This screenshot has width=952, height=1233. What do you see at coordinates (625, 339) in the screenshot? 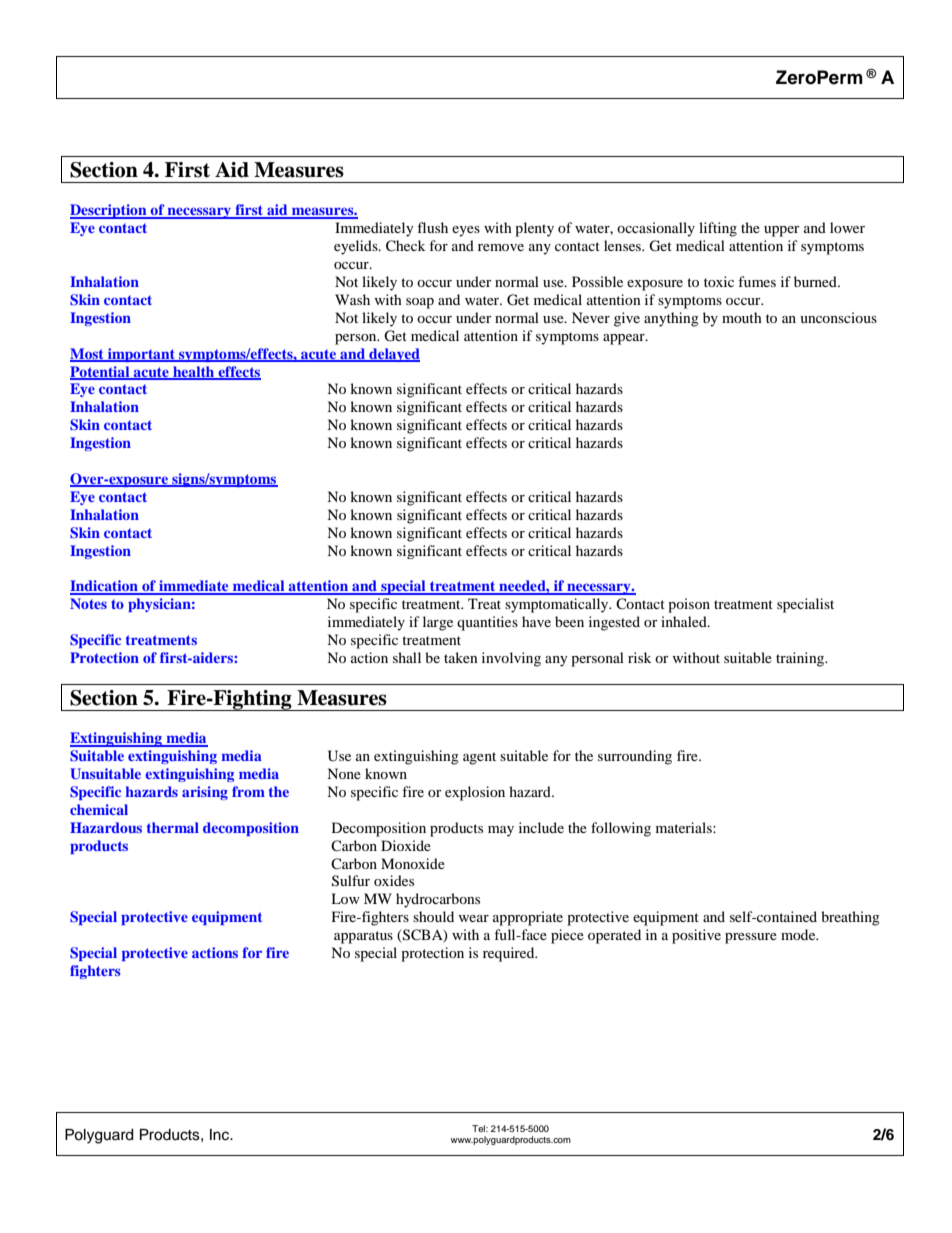
I see `appear` at bounding box center [625, 339].
